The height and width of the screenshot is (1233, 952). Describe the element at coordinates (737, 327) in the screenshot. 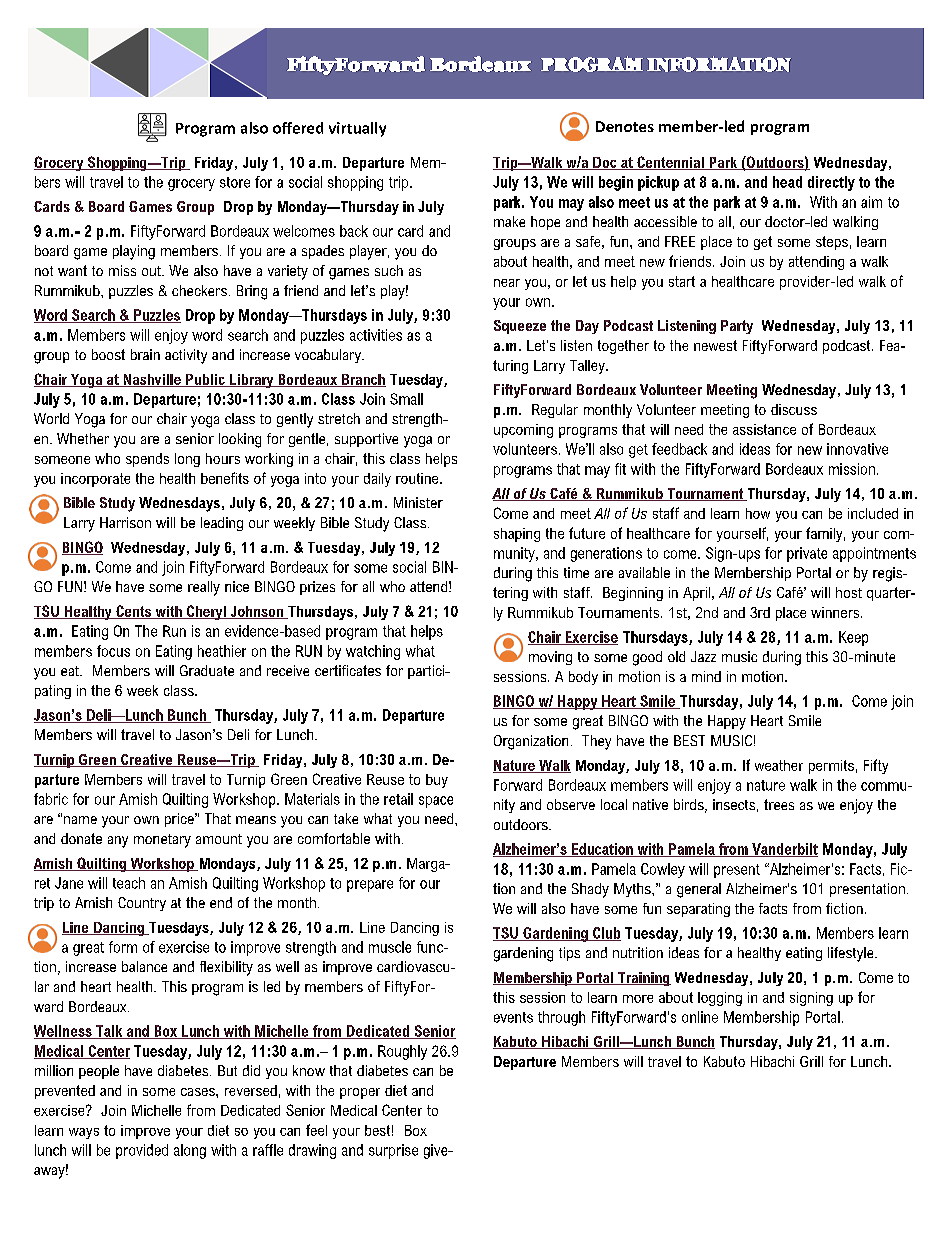

I see `Party` at that location.
